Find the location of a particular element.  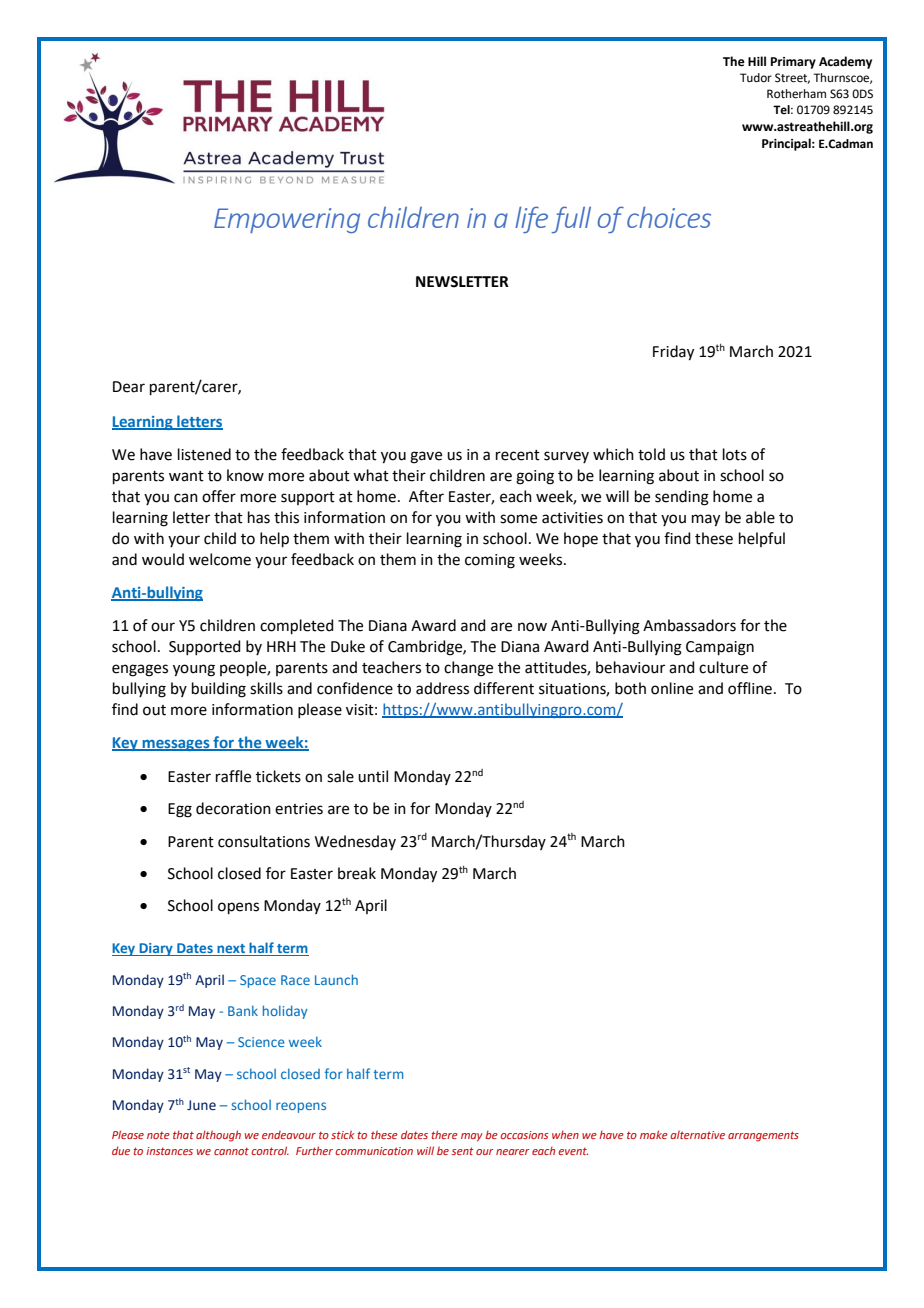

coming is located at coordinates (490, 561).
